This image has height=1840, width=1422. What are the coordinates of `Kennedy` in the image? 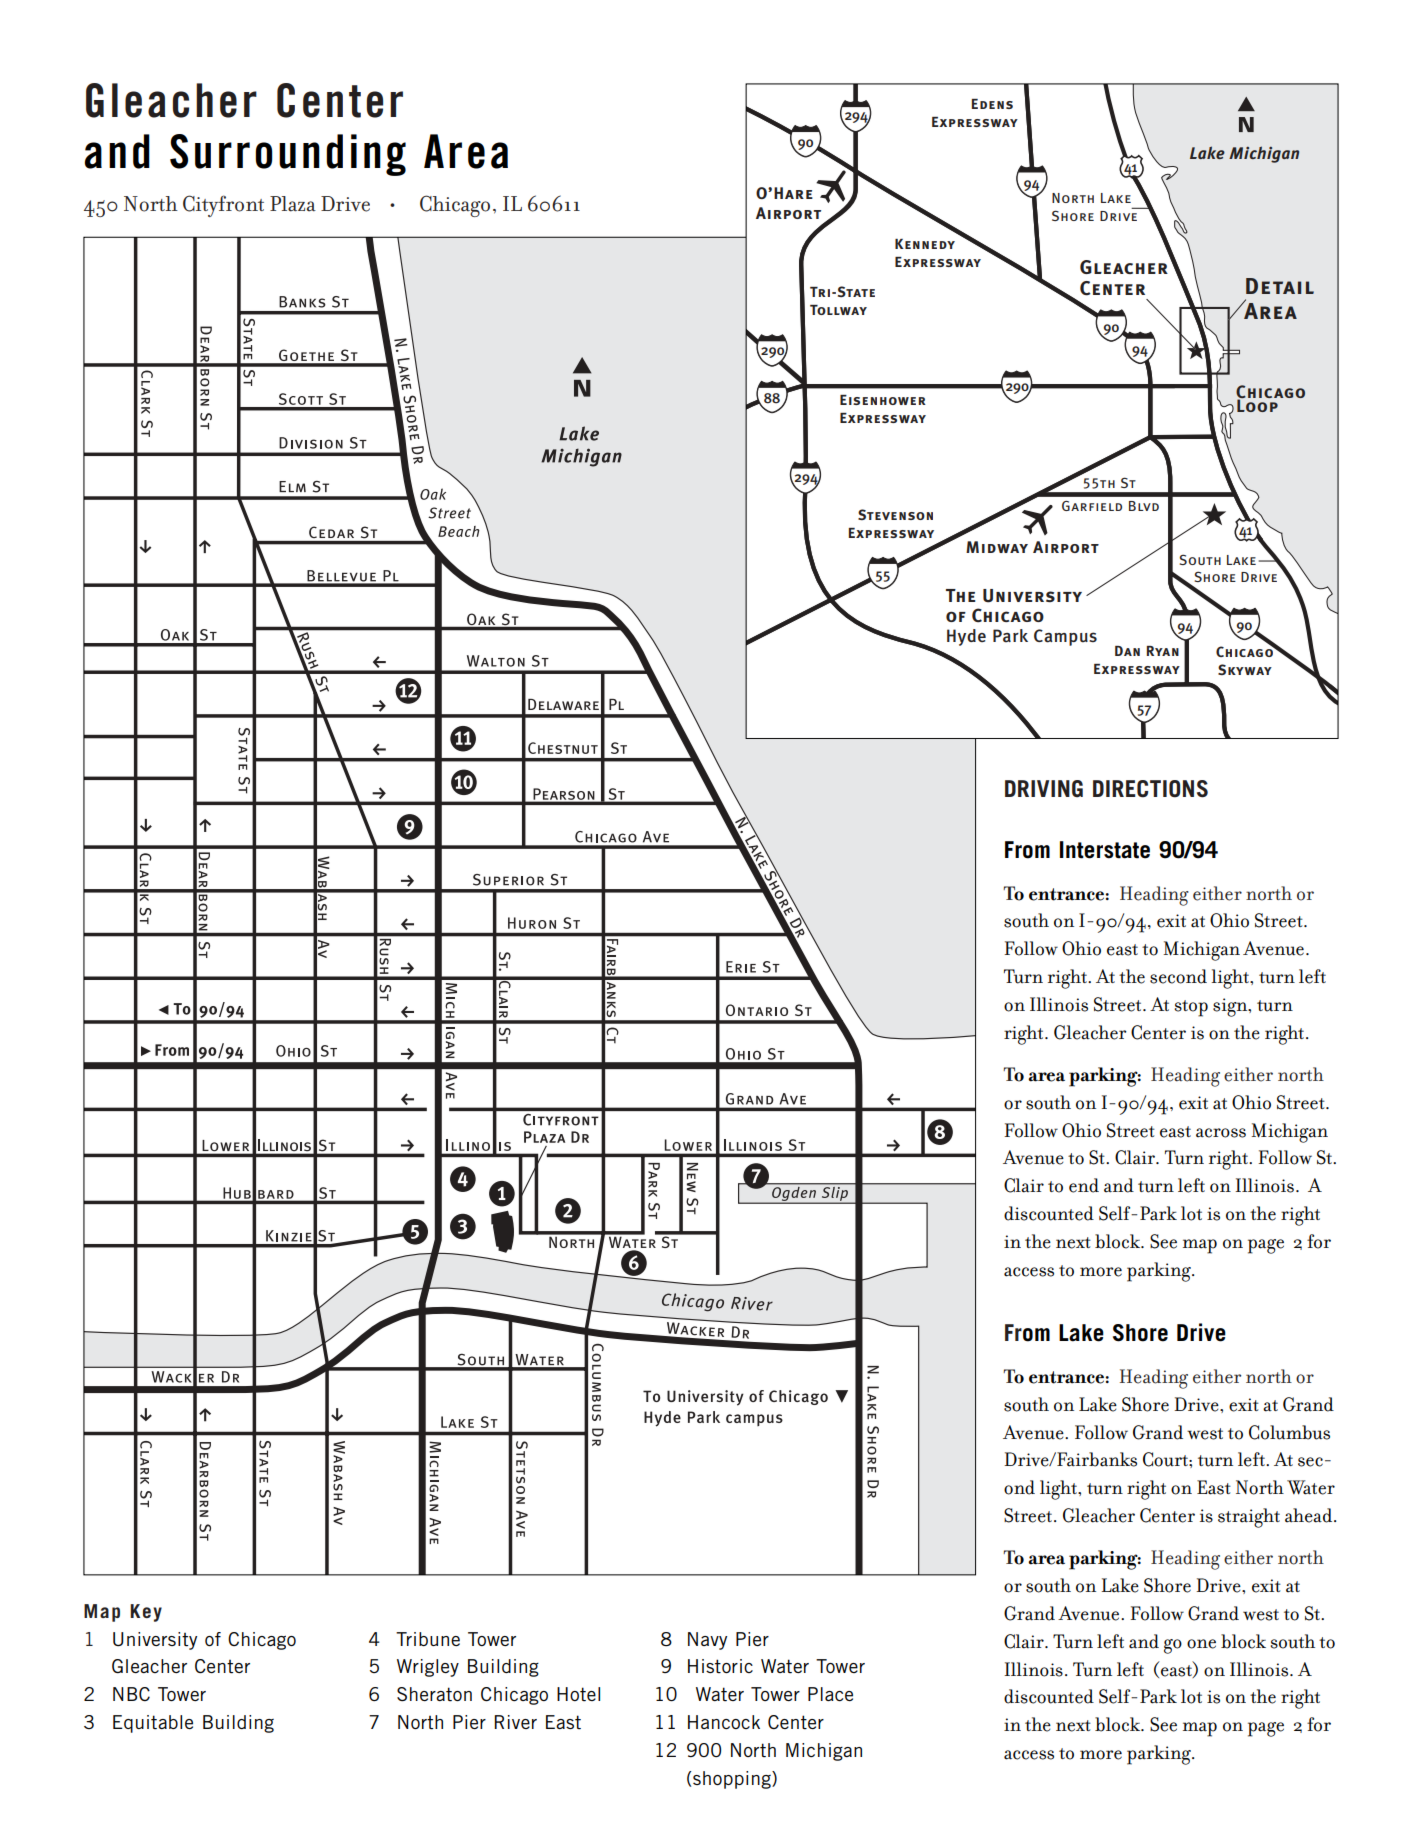 It's located at (925, 244).
